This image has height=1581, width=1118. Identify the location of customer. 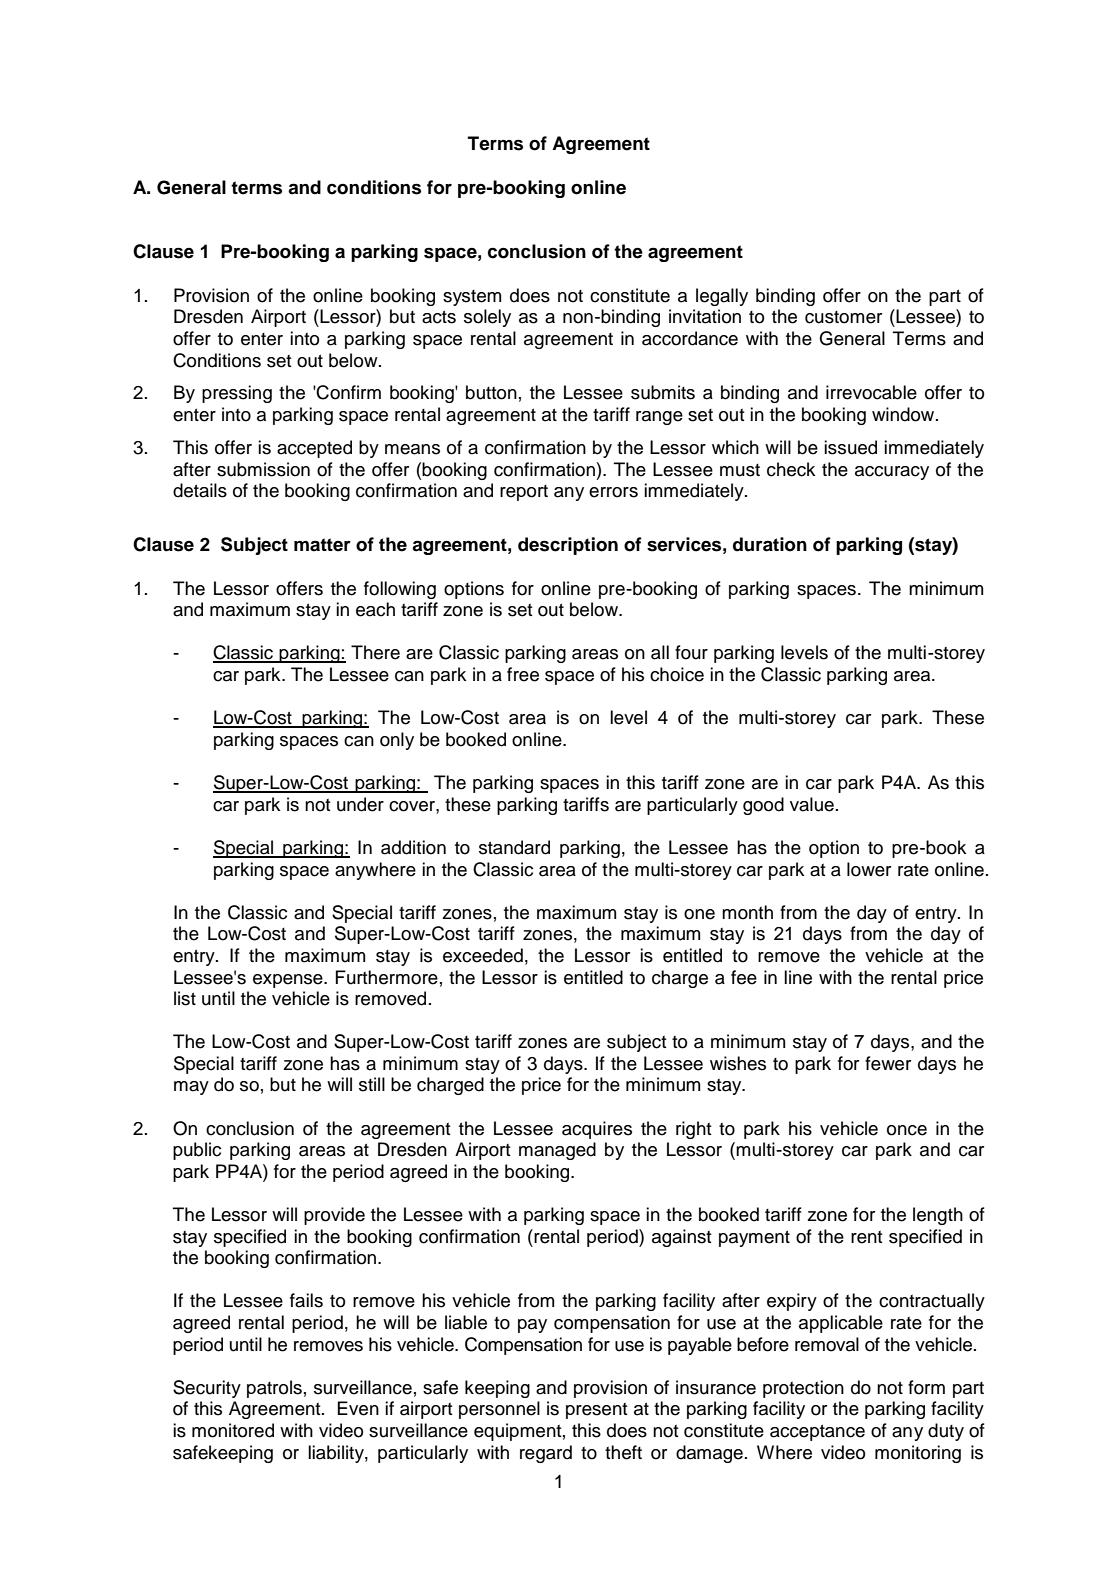
(843, 317).
